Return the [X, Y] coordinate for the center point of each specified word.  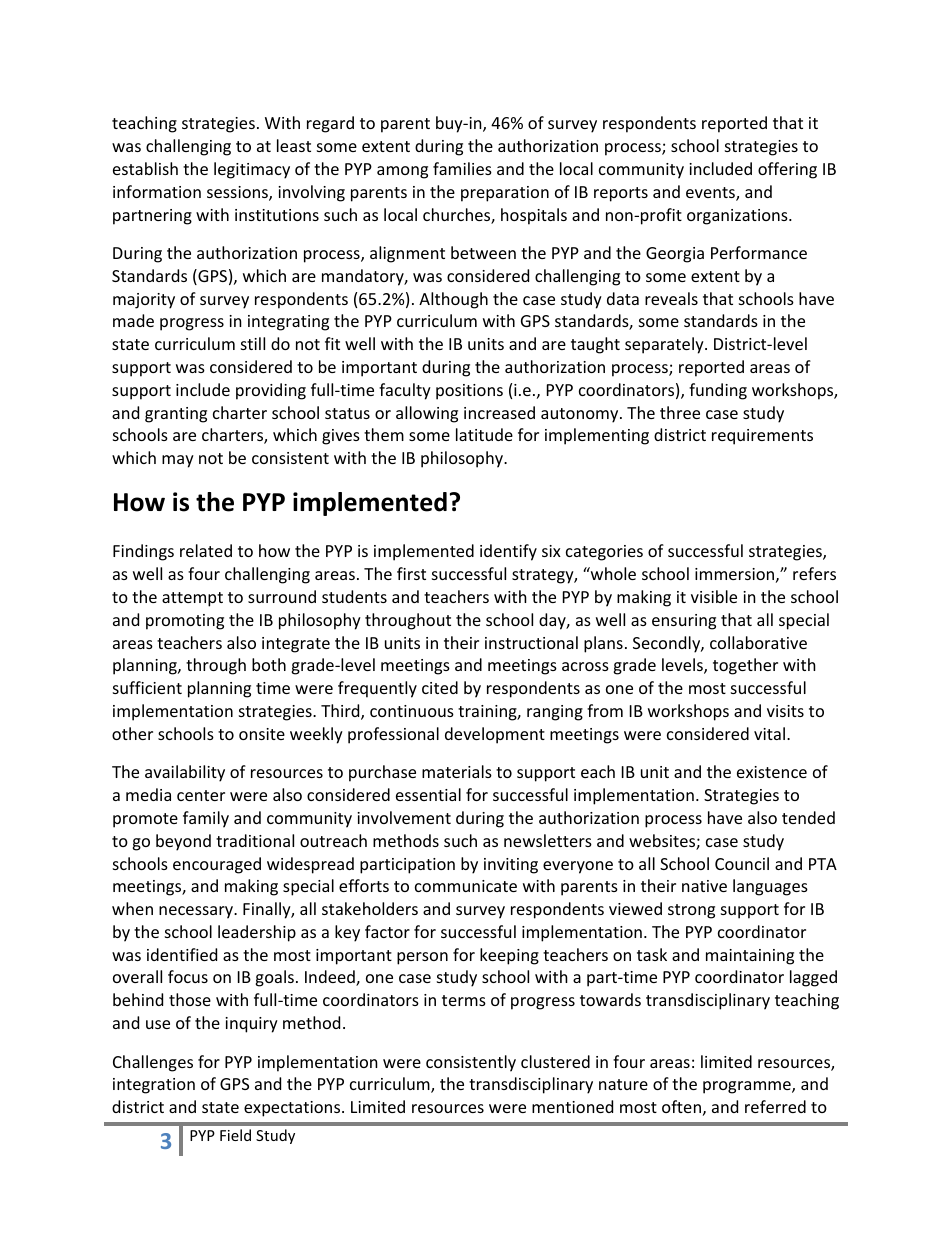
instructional [531, 642]
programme [748, 1087]
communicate [466, 886]
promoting [185, 622]
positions [469, 392]
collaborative [758, 642]
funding [718, 391]
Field [235, 1135]
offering [787, 170]
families [462, 168]
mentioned [572, 1106]
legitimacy [252, 170]
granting [176, 415]
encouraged [217, 865]
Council [742, 863]
